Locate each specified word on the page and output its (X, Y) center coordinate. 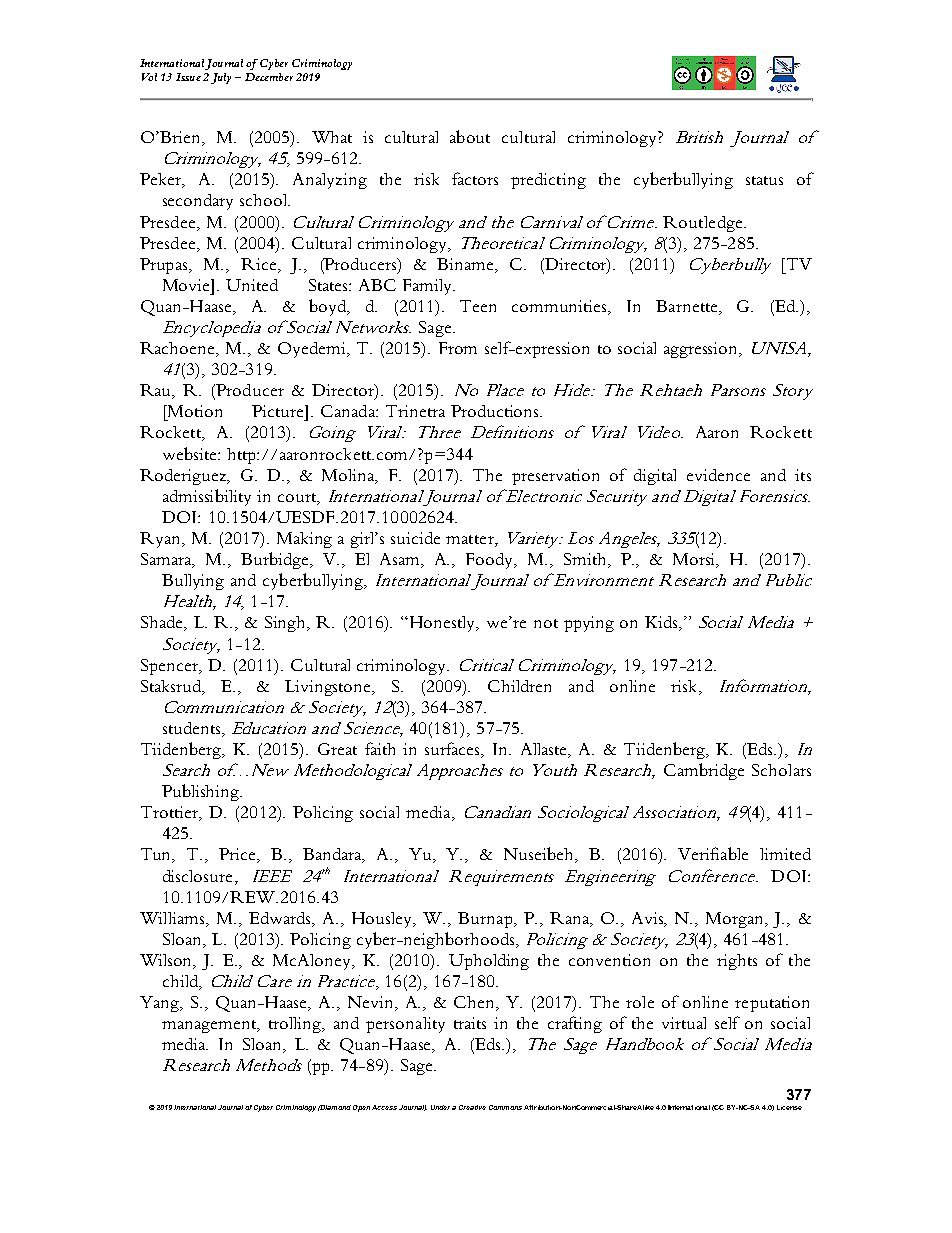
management (210, 1026)
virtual (684, 1023)
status (764, 180)
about (470, 136)
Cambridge (704, 771)
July (221, 78)
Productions (496, 411)
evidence (718, 475)
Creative (472, 1107)
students (193, 728)
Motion (193, 411)
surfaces (454, 750)
